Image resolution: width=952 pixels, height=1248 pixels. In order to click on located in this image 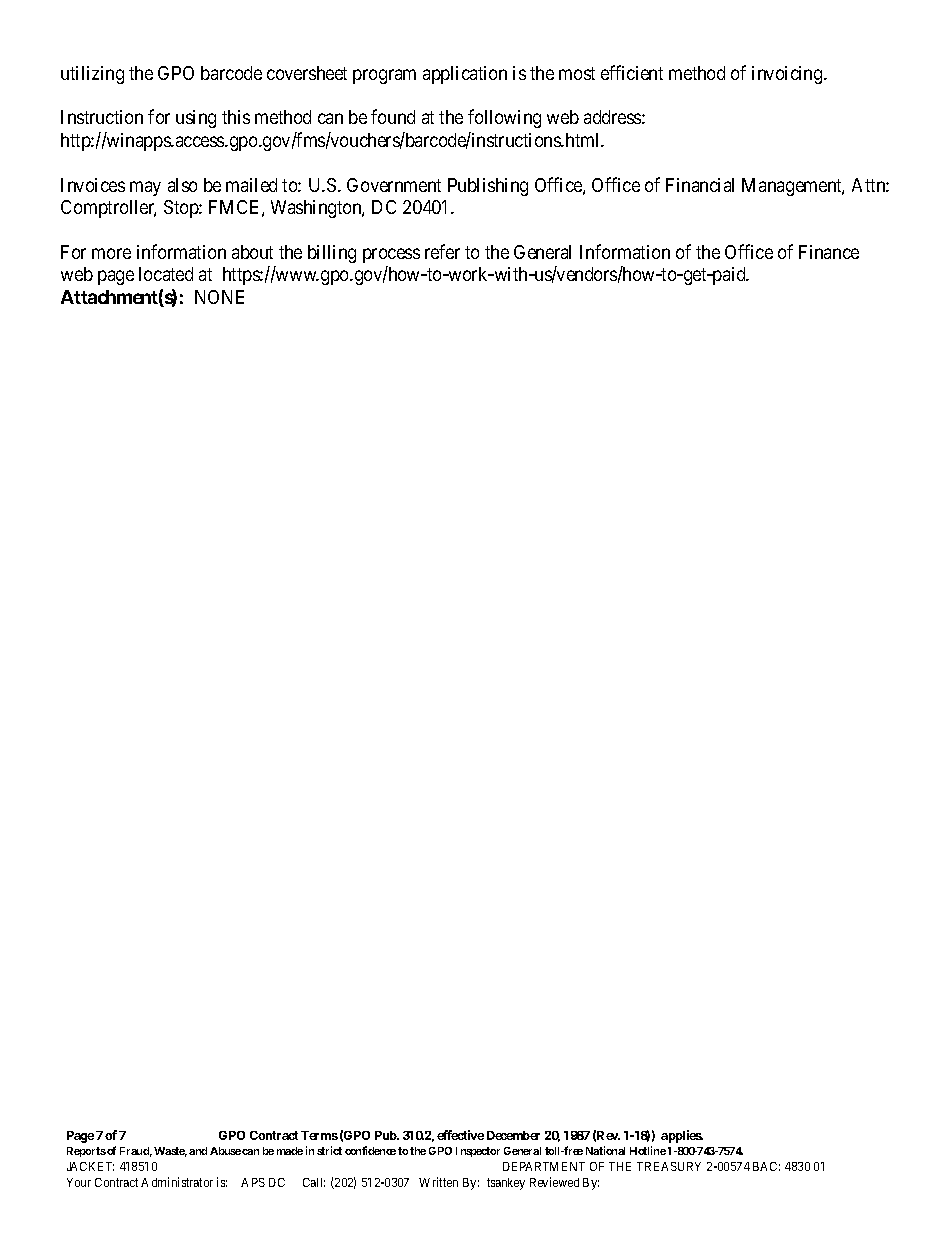, I will do `click(166, 274)`.
